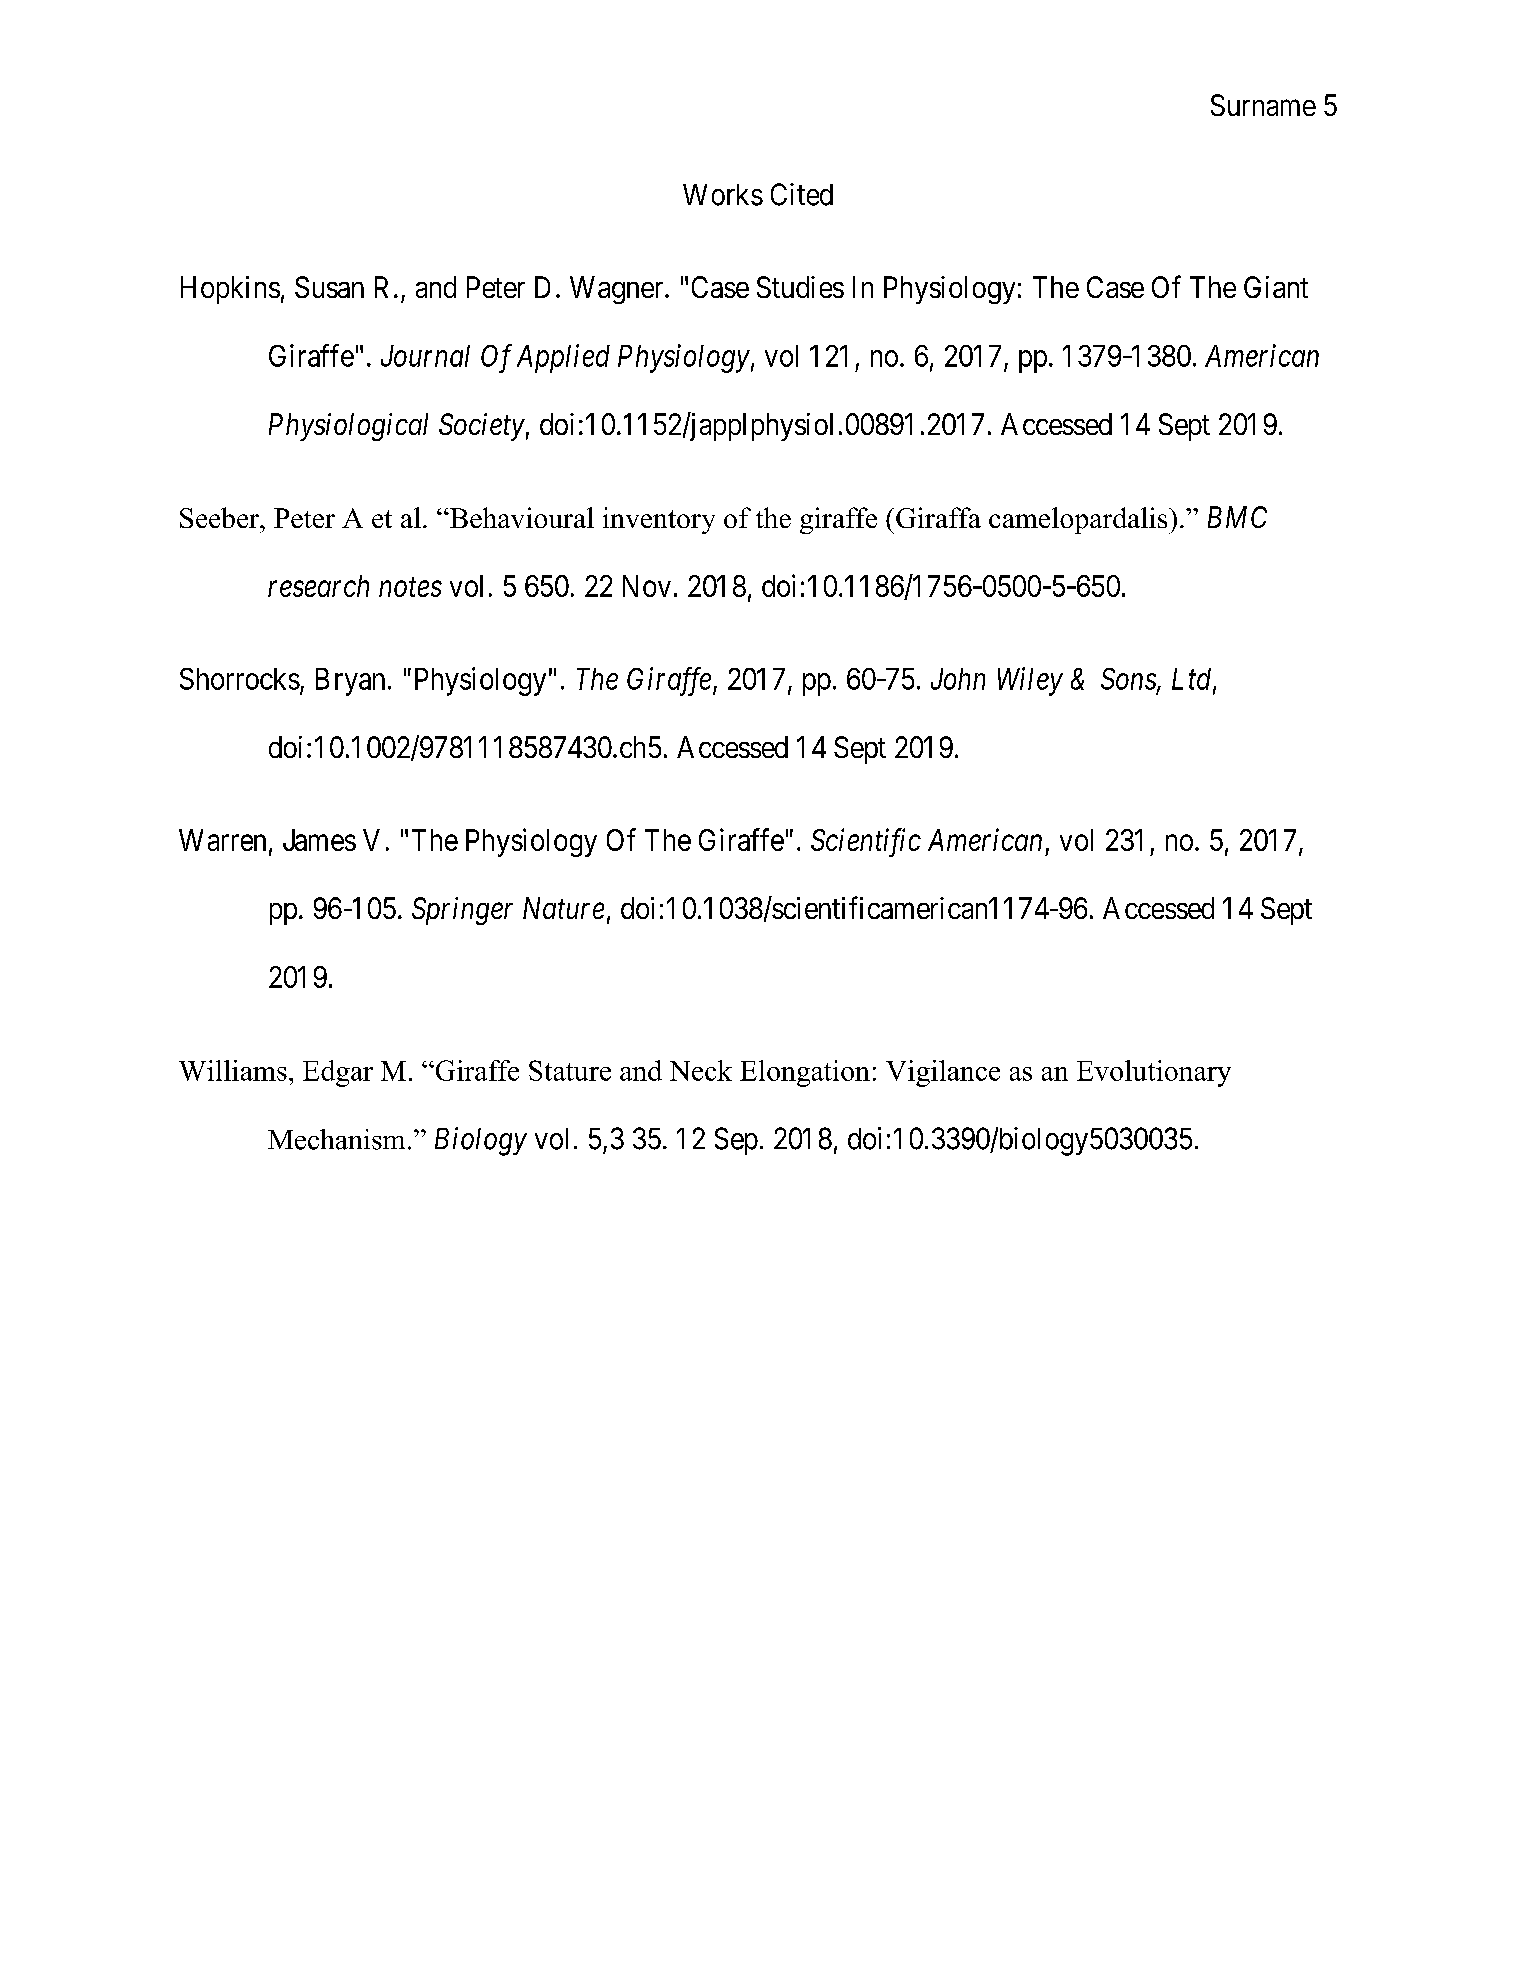  What do you see at coordinates (958, 679) in the image?
I see `John` at bounding box center [958, 679].
